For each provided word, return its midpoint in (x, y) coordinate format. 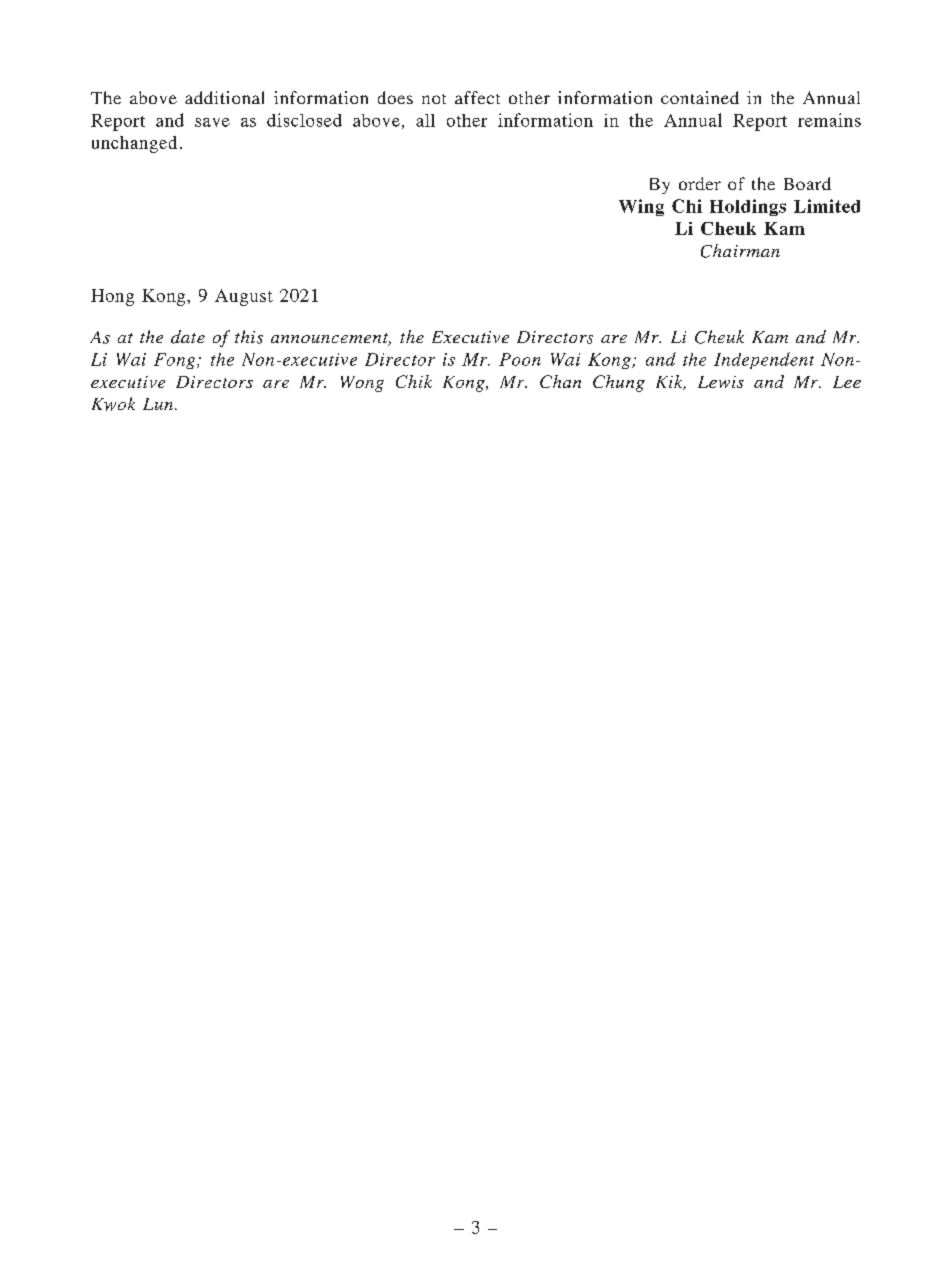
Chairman (740, 251)
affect (477, 97)
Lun (159, 404)
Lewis (721, 382)
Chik (414, 381)
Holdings (748, 207)
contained (700, 97)
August (244, 297)
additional (224, 97)
